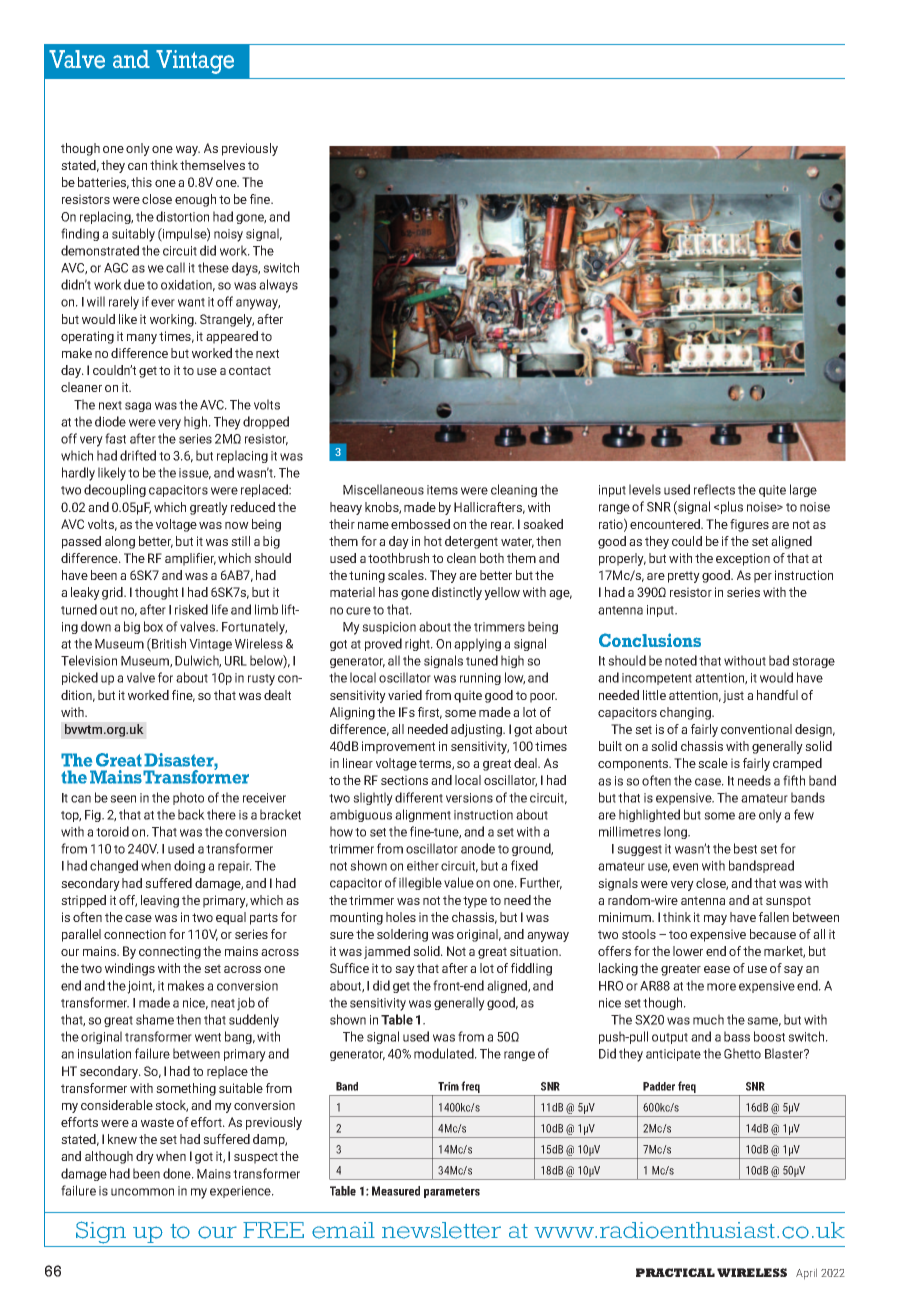 The height and width of the screenshot is (1308, 924). I want to click on distortion, so click(182, 216).
